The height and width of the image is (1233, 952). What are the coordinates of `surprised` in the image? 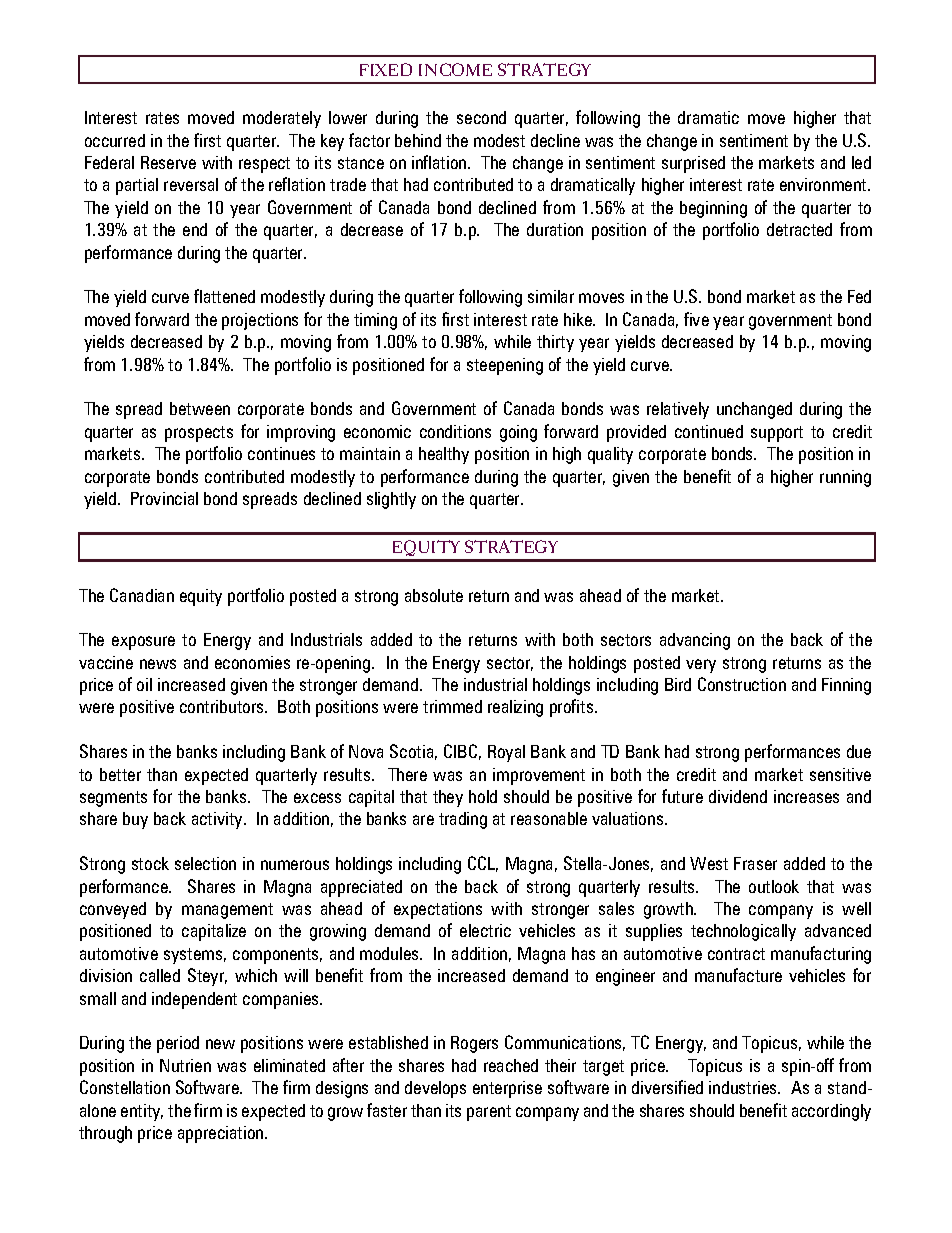 It's located at (693, 164).
